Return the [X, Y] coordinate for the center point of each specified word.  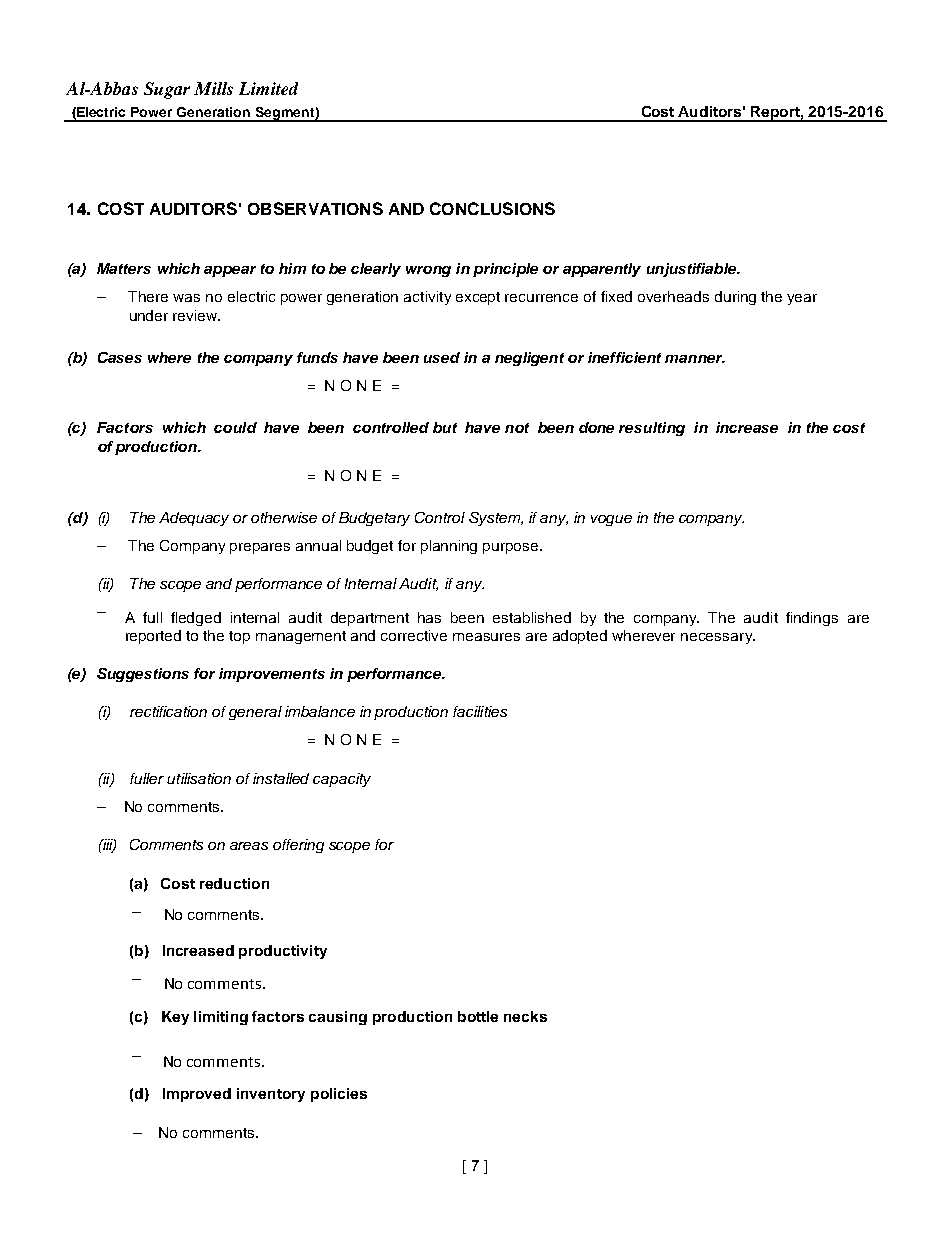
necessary [718, 638]
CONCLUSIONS [492, 208]
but [445, 427]
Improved [197, 1095]
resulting [652, 429]
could [235, 427]
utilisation [199, 778]
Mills [213, 88]
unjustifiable [693, 270]
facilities [480, 711]
